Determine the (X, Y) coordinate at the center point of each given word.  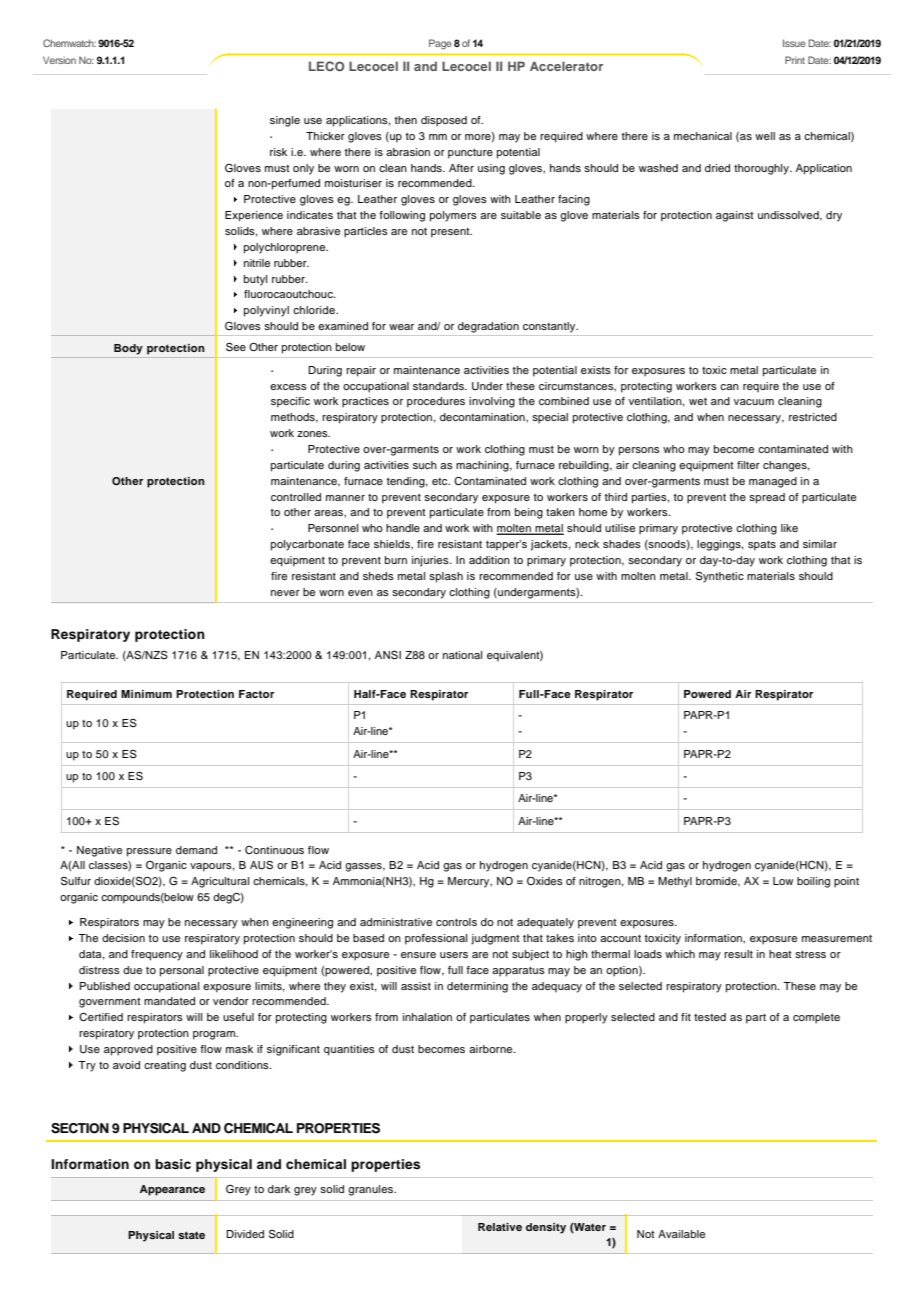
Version (59, 60)
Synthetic (720, 577)
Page (440, 44)
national (462, 655)
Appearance (172, 1190)
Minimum (146, 694)
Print (795, 60)
